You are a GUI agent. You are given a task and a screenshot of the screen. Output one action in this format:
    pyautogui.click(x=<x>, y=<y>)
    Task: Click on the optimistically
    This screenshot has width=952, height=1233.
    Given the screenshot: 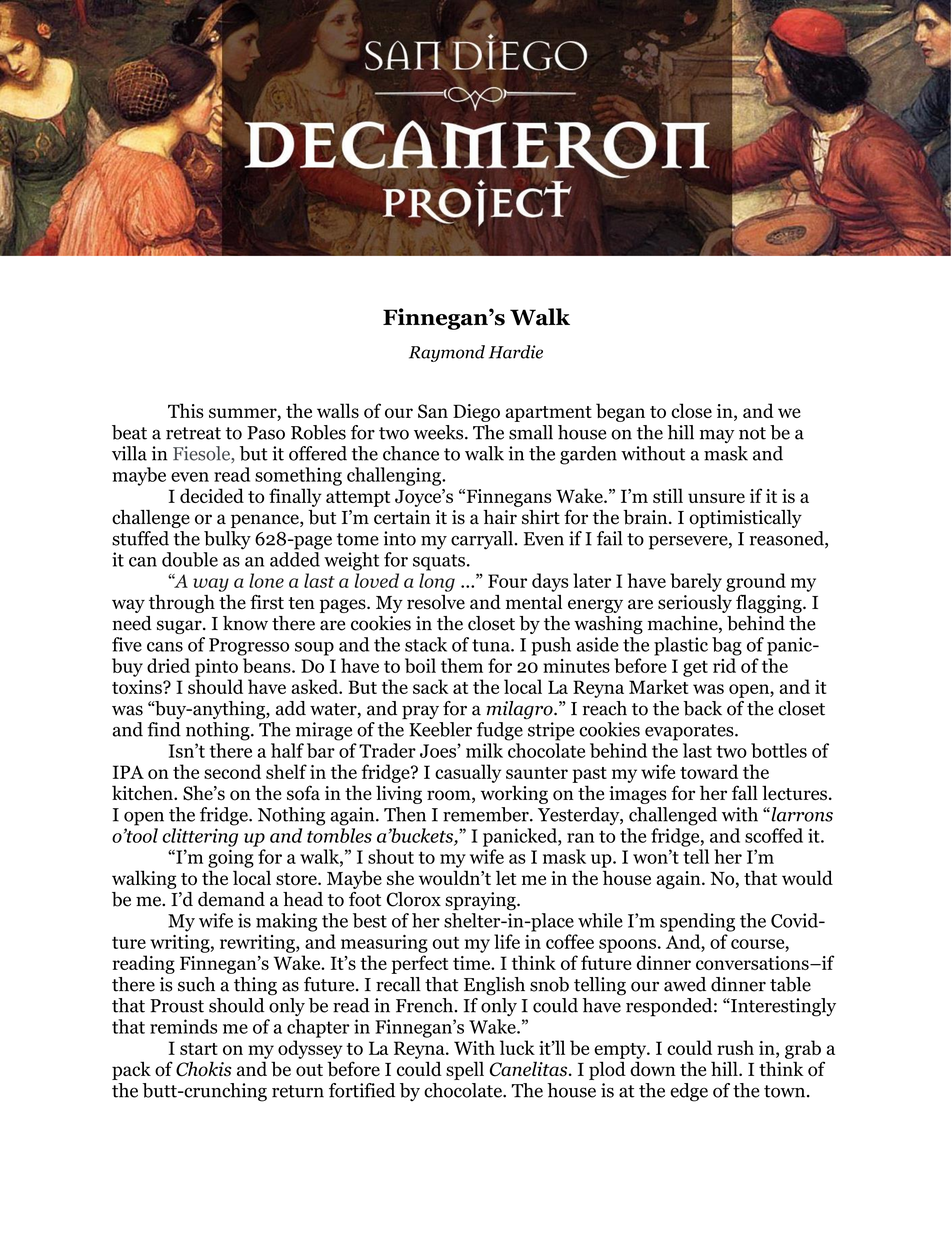 What is the action you would take?
    pyautogui.click(x=745, y=519)
